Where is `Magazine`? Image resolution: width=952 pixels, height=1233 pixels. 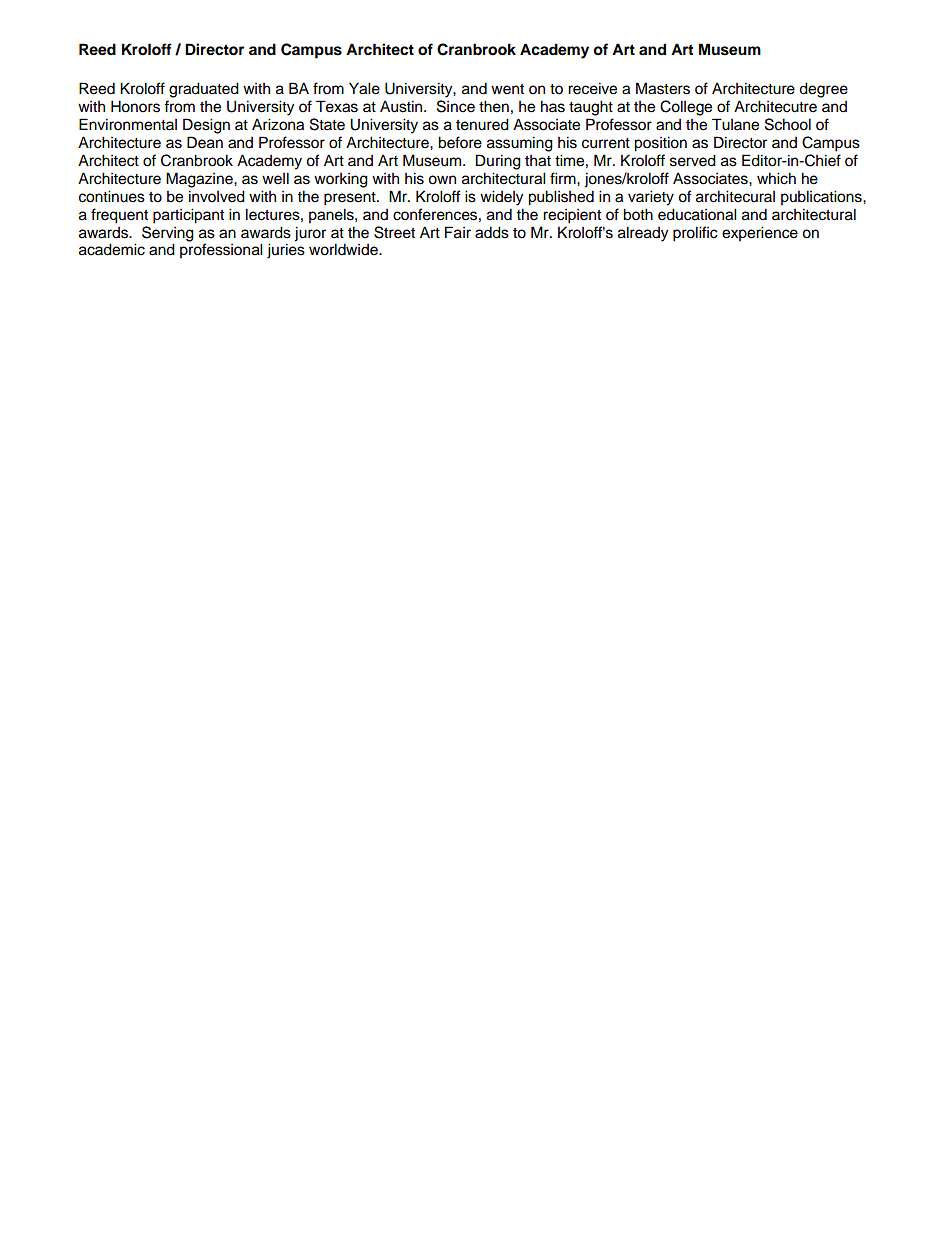
Magazine is located at coordinates (200, 180).
